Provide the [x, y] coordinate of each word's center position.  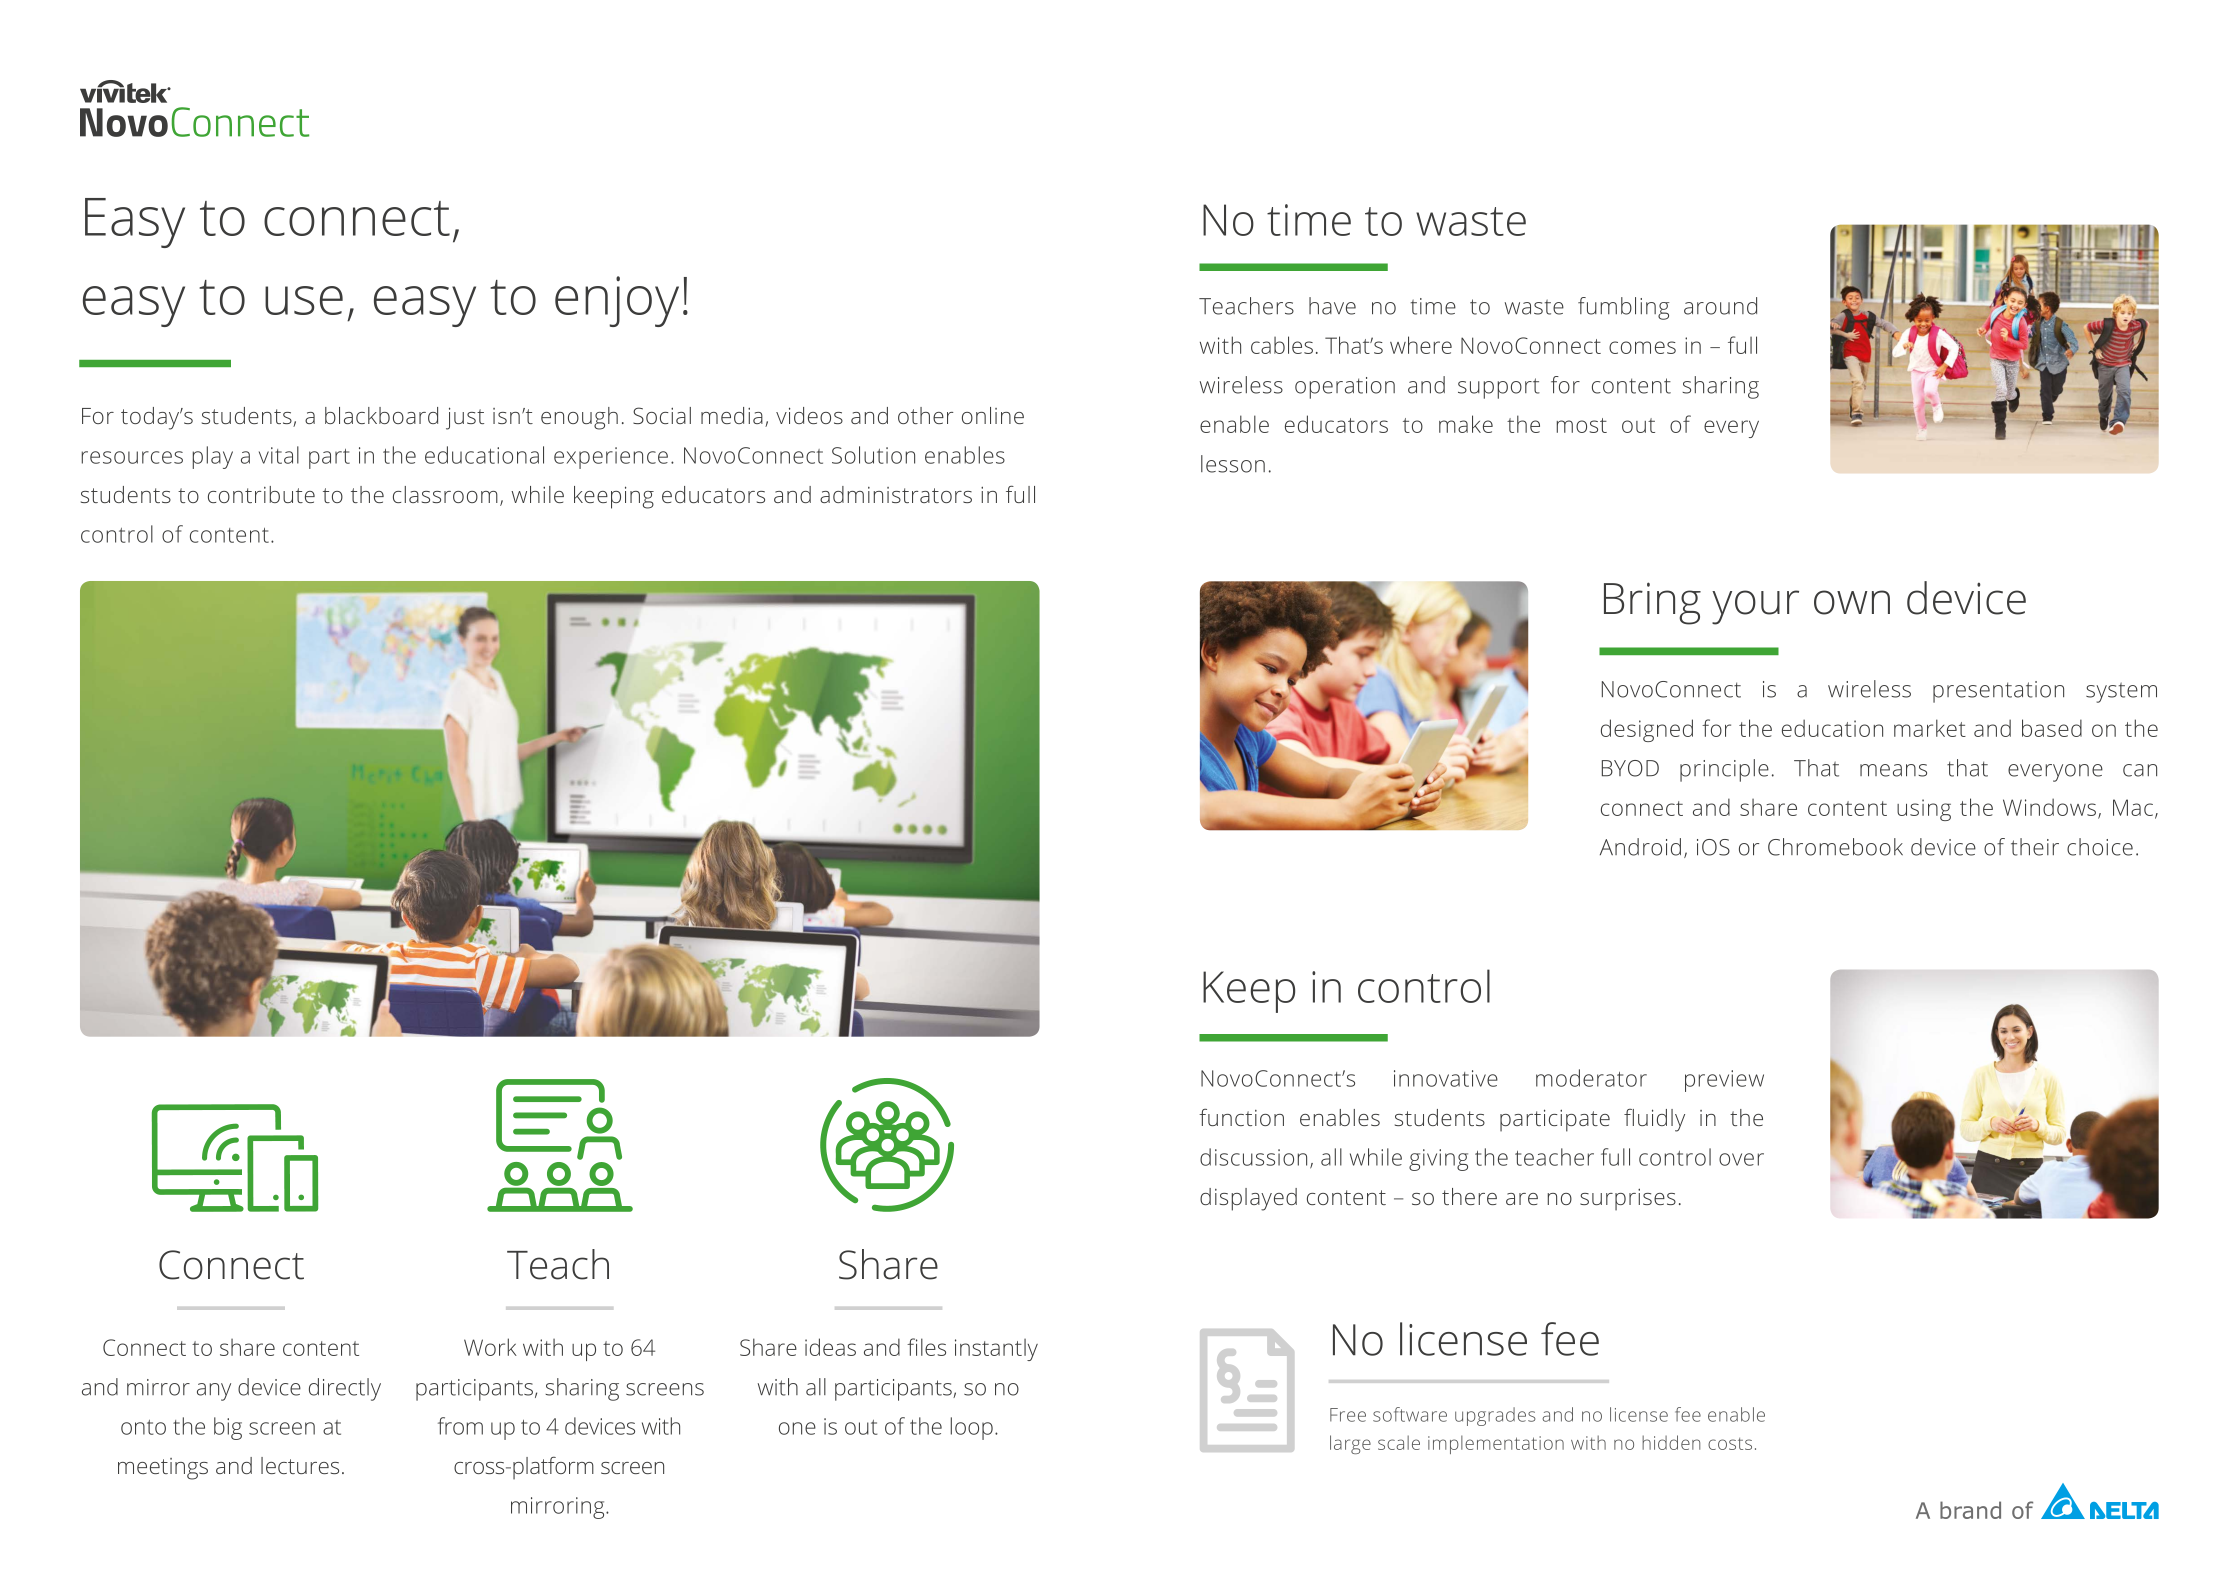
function [1241, 1117]
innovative [1446, 1078]
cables [1282, 345]
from [460, 1426]
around [1720, 306]
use [304, 300]
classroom [445, 494]
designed [1647, 730]
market [1930, 728]
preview [1724, 1081]
